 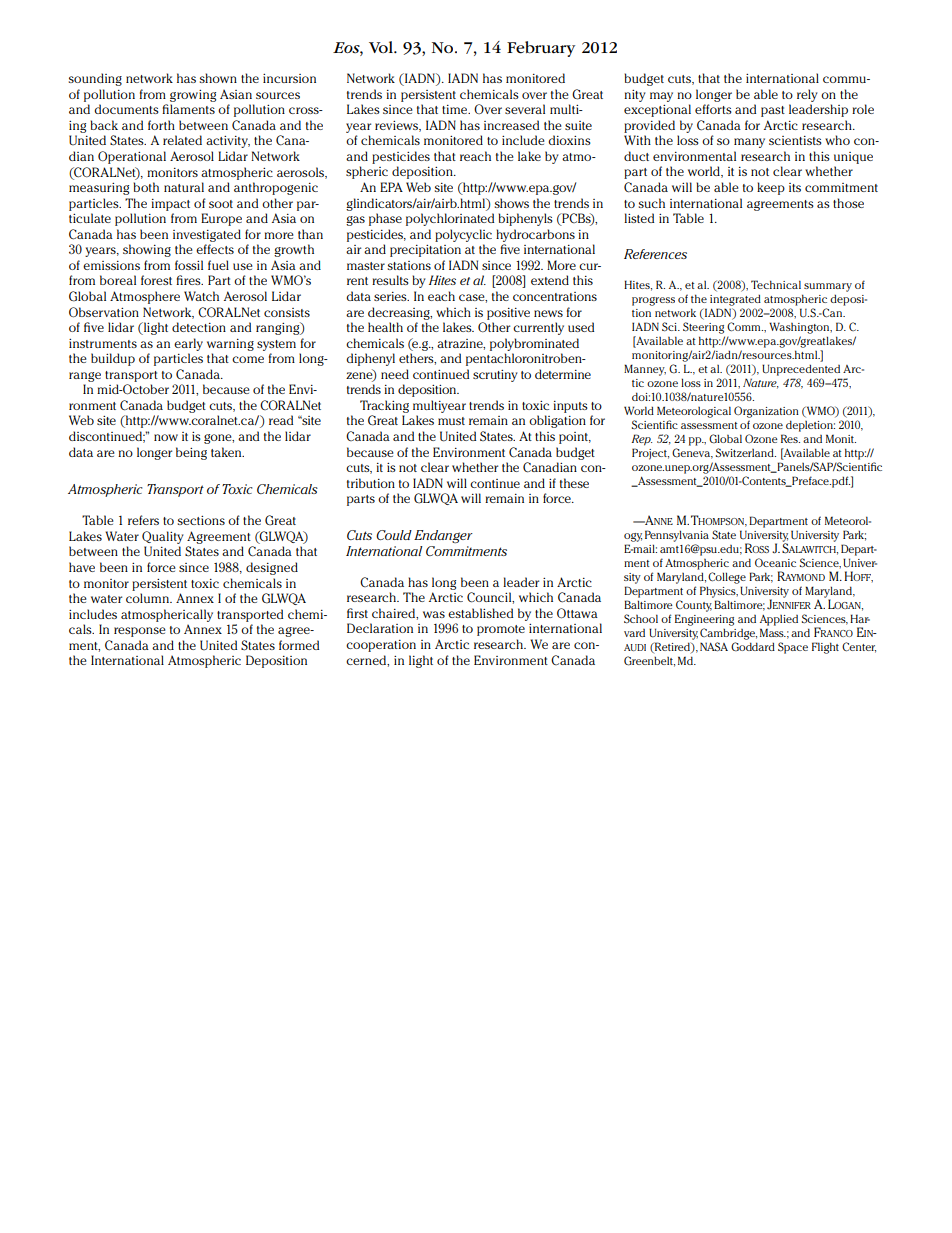 I want to click on Unprecedented, so click(x=801, y=370).
